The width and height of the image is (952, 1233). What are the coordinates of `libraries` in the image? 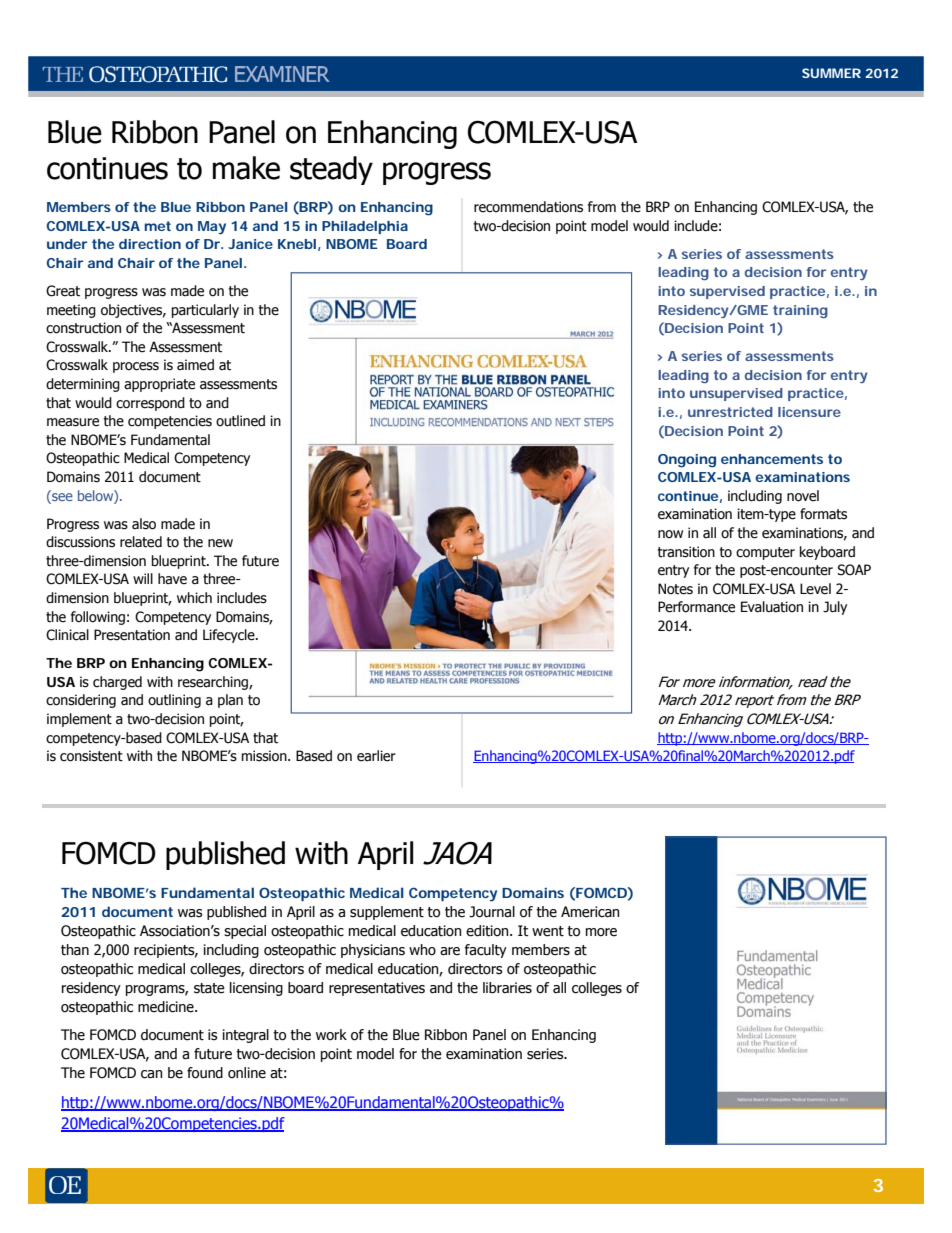 It's located at (507, 988).
